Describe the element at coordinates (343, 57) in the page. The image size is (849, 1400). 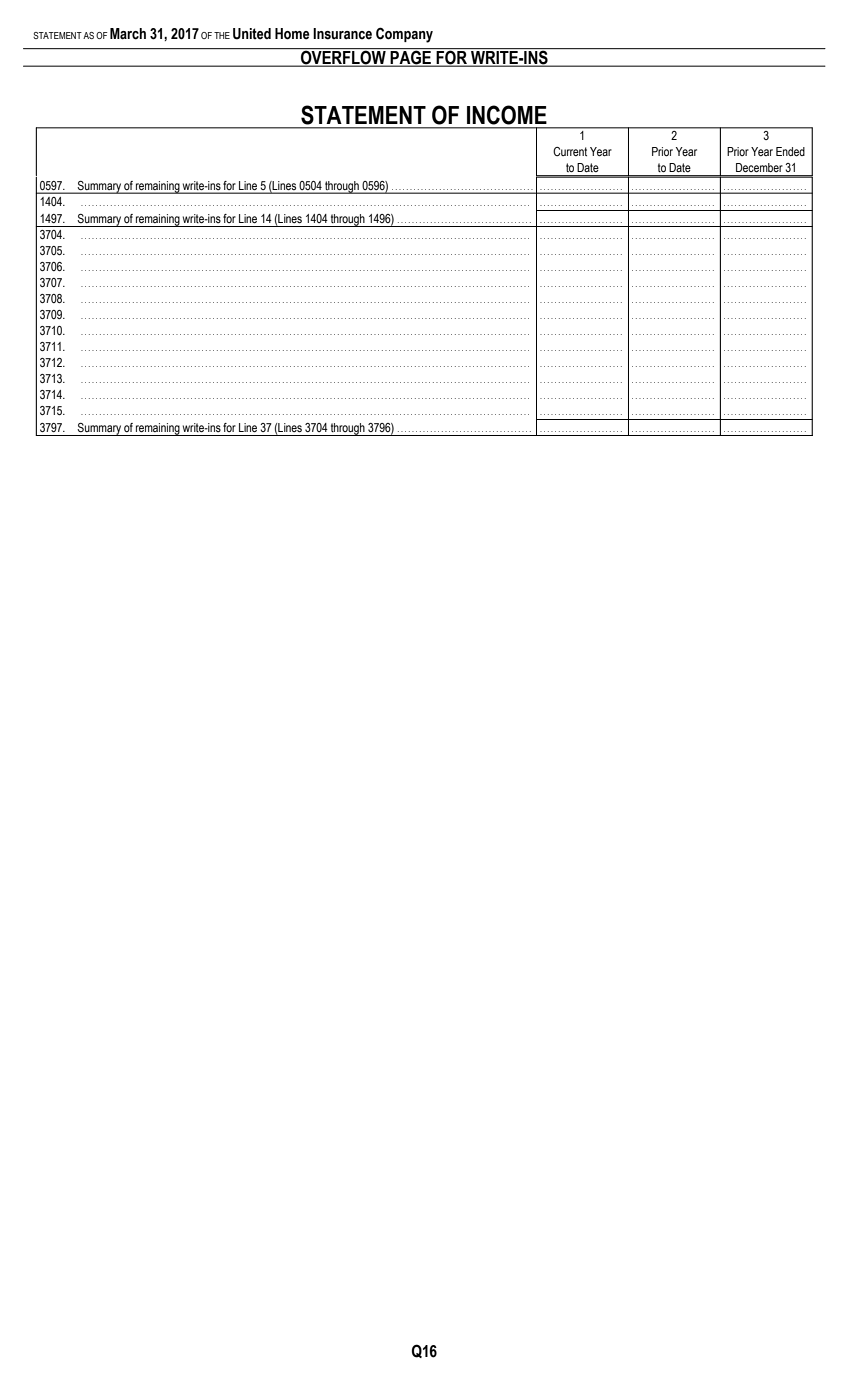
I see `OVERFLOW` at that location.
